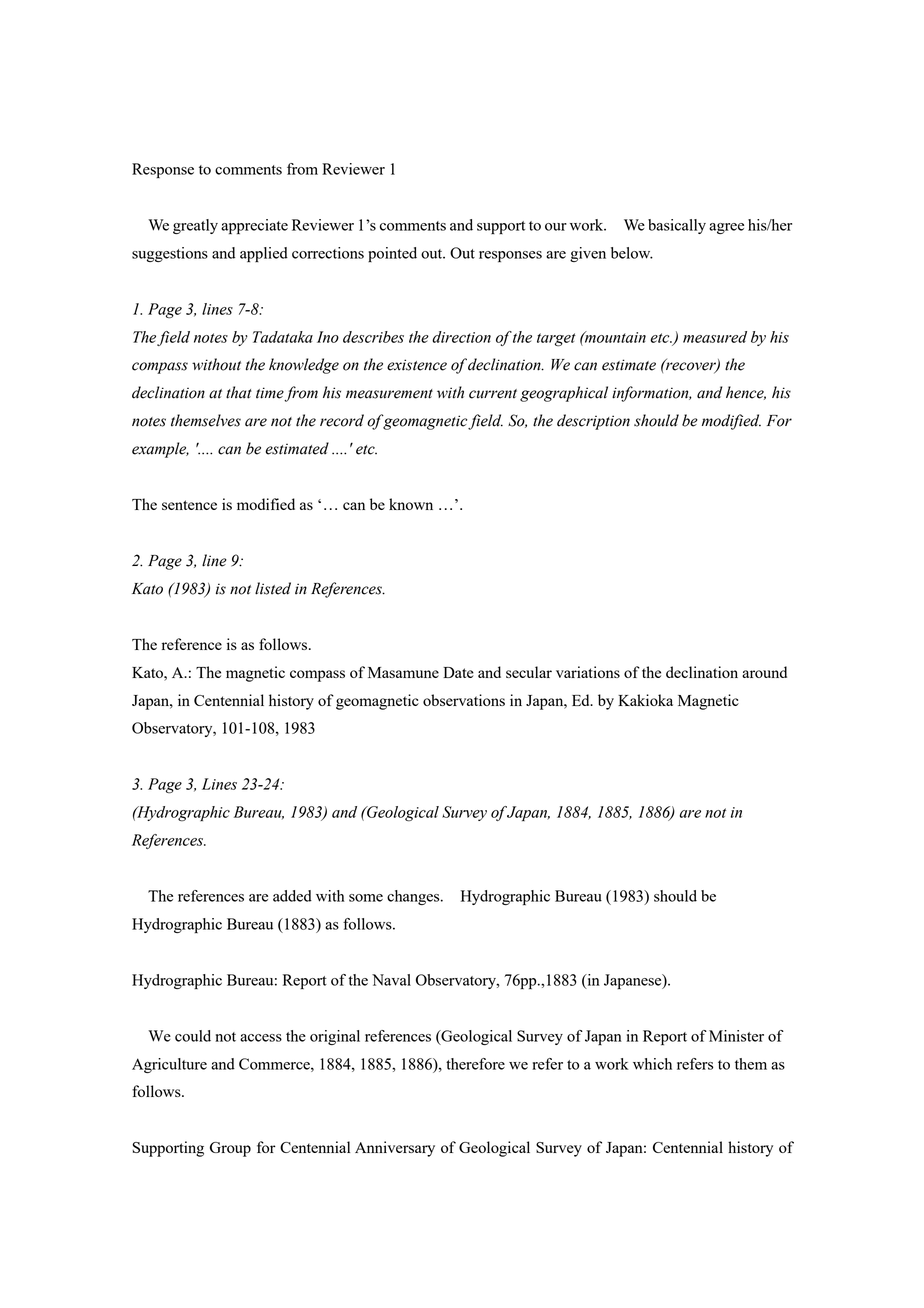  What do you see at coordinates (273, 588) in the document?
I see `listed` at bounding box center [273, 588].
